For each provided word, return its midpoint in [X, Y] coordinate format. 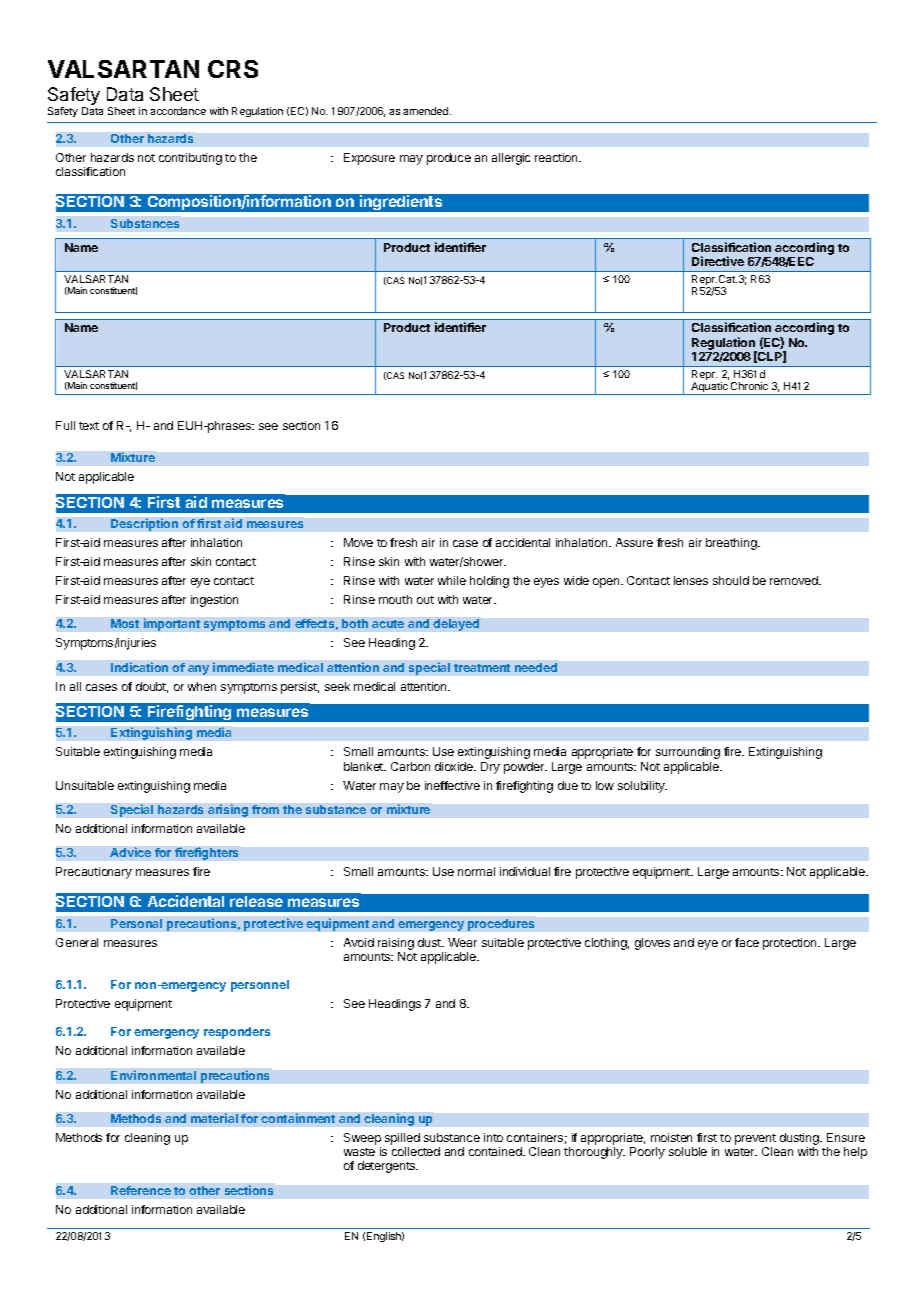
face [747, 942]
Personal [136, 923]
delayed [456, 625]
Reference [141, 1190]
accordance [178, 111]
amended [427, 111]
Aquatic [709, 388]
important [172, 624]
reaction [557, 157]
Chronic [749, 386]
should [731, 580]
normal [476, 871]
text [89, 426]
